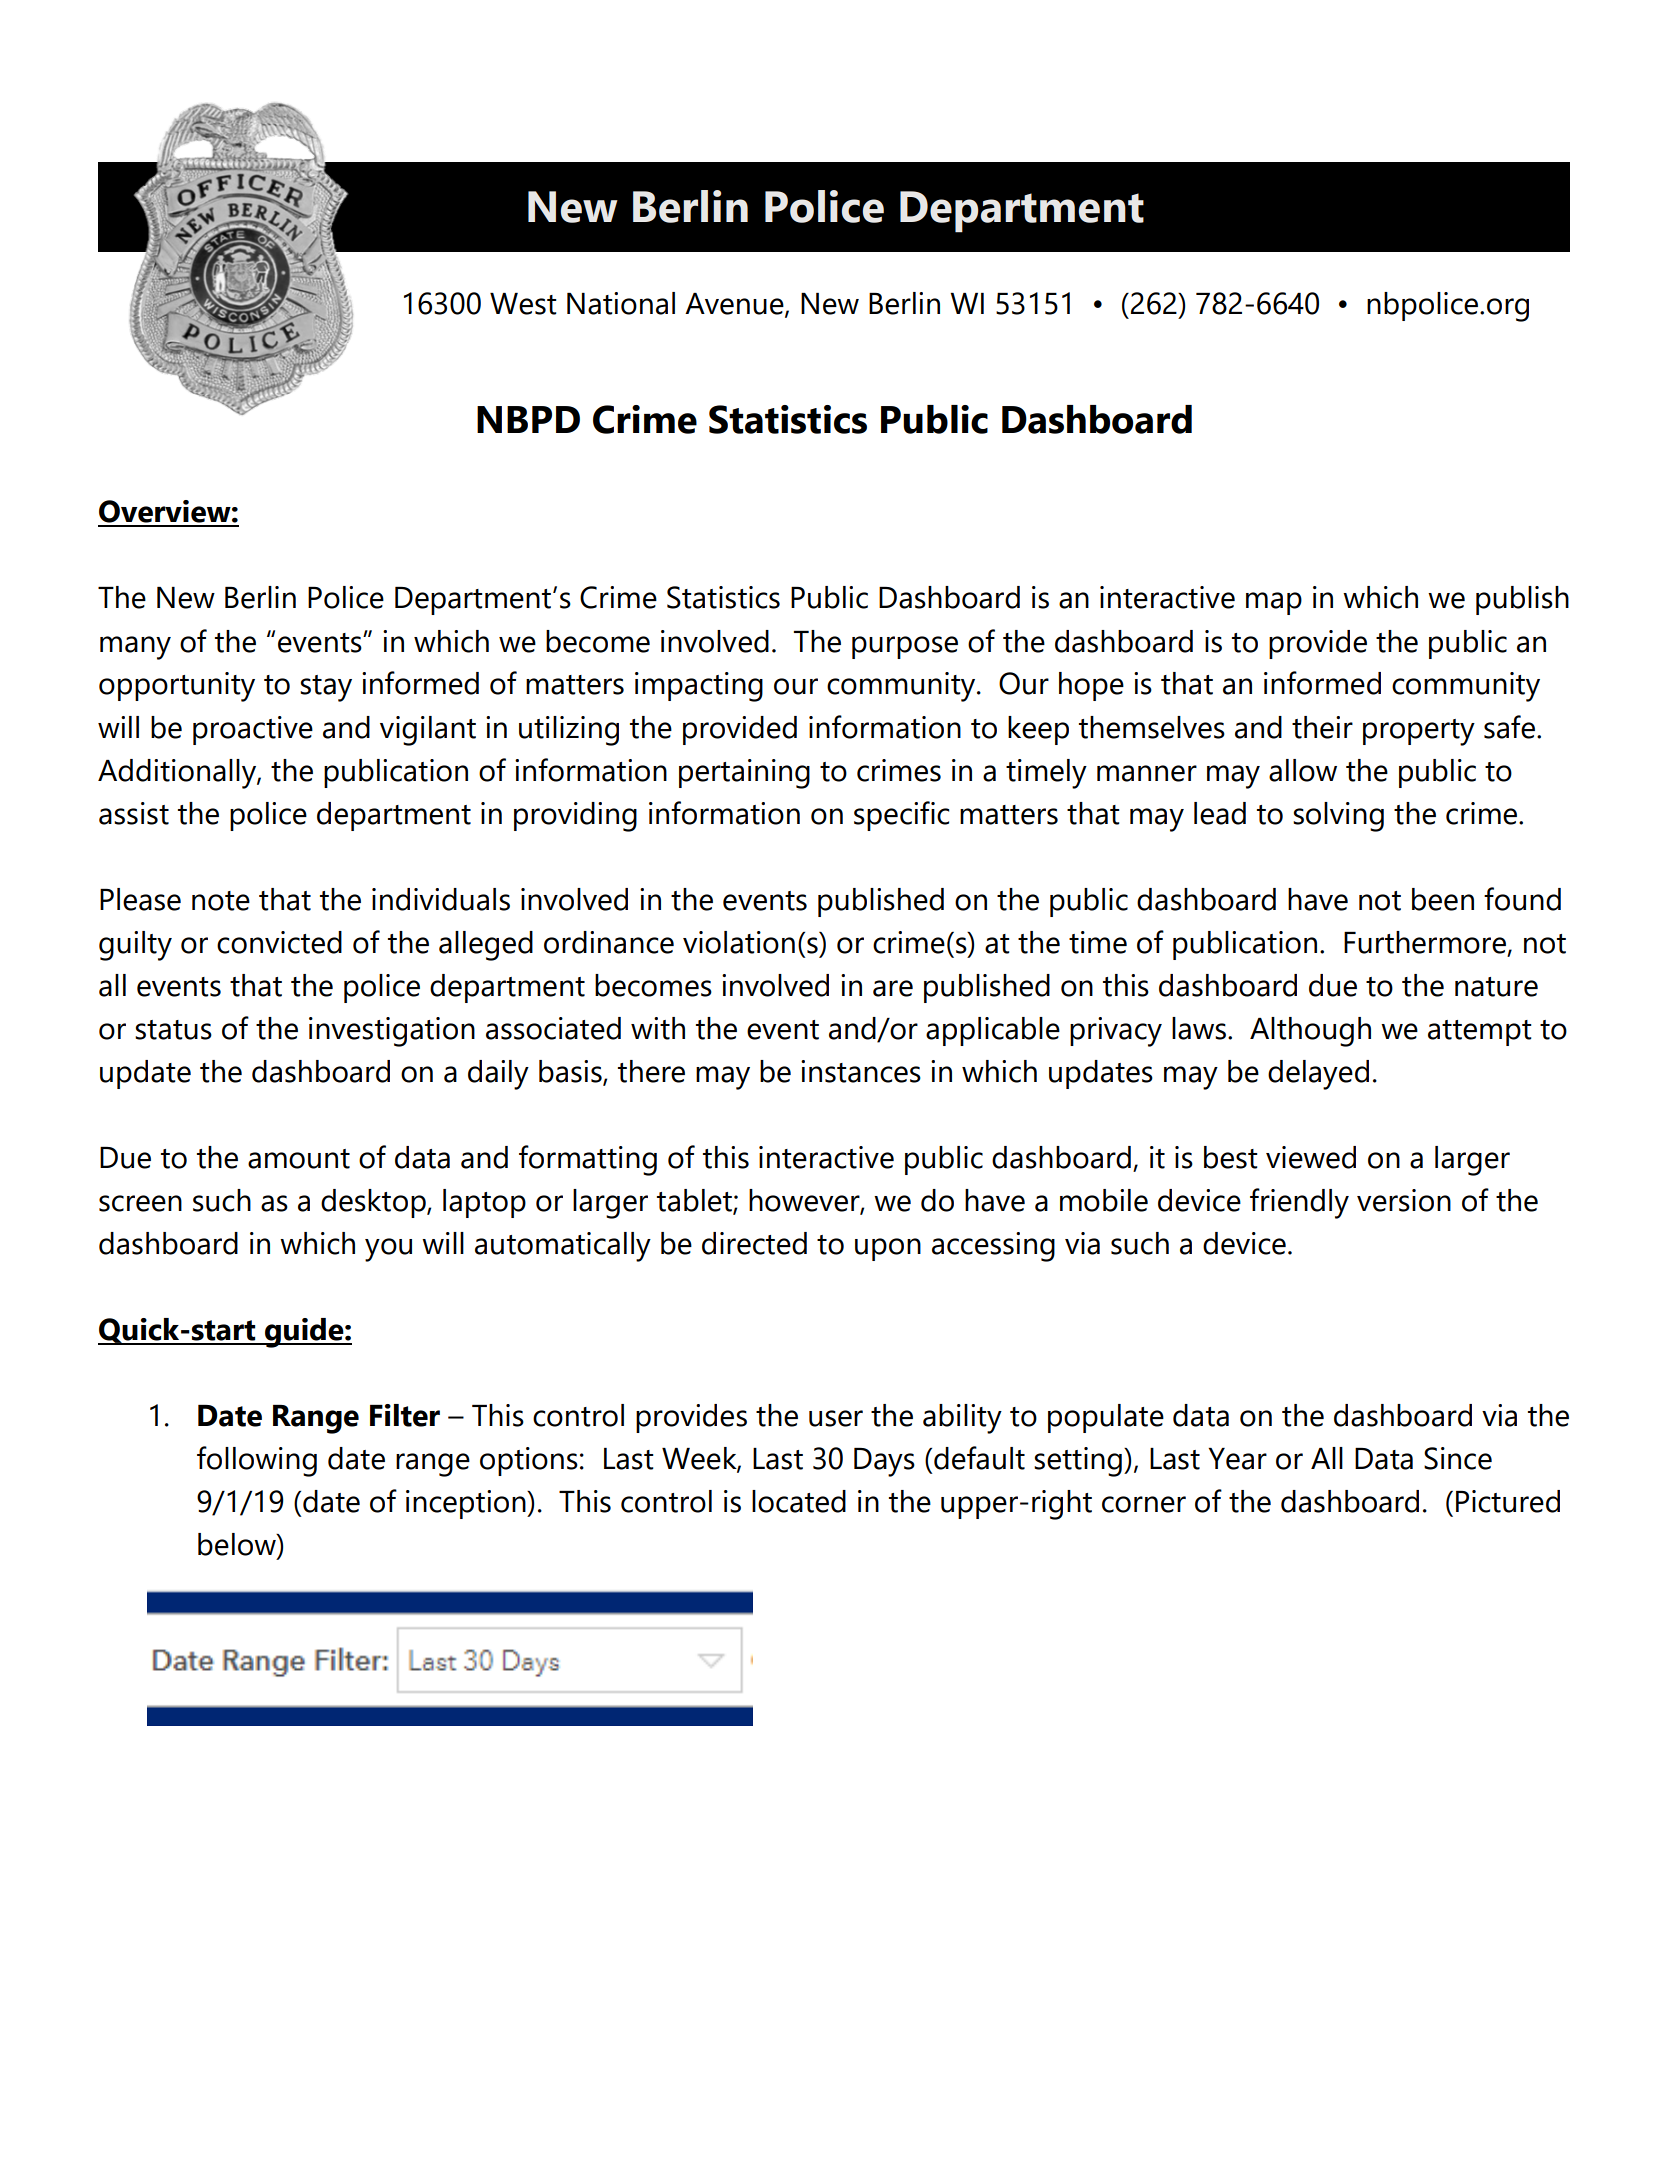 The height and width of the page is (2159, 1669). What do you see at coordinates (374, 1203) in the page?
I see `desktop` at bounding box center [374, 1203].
